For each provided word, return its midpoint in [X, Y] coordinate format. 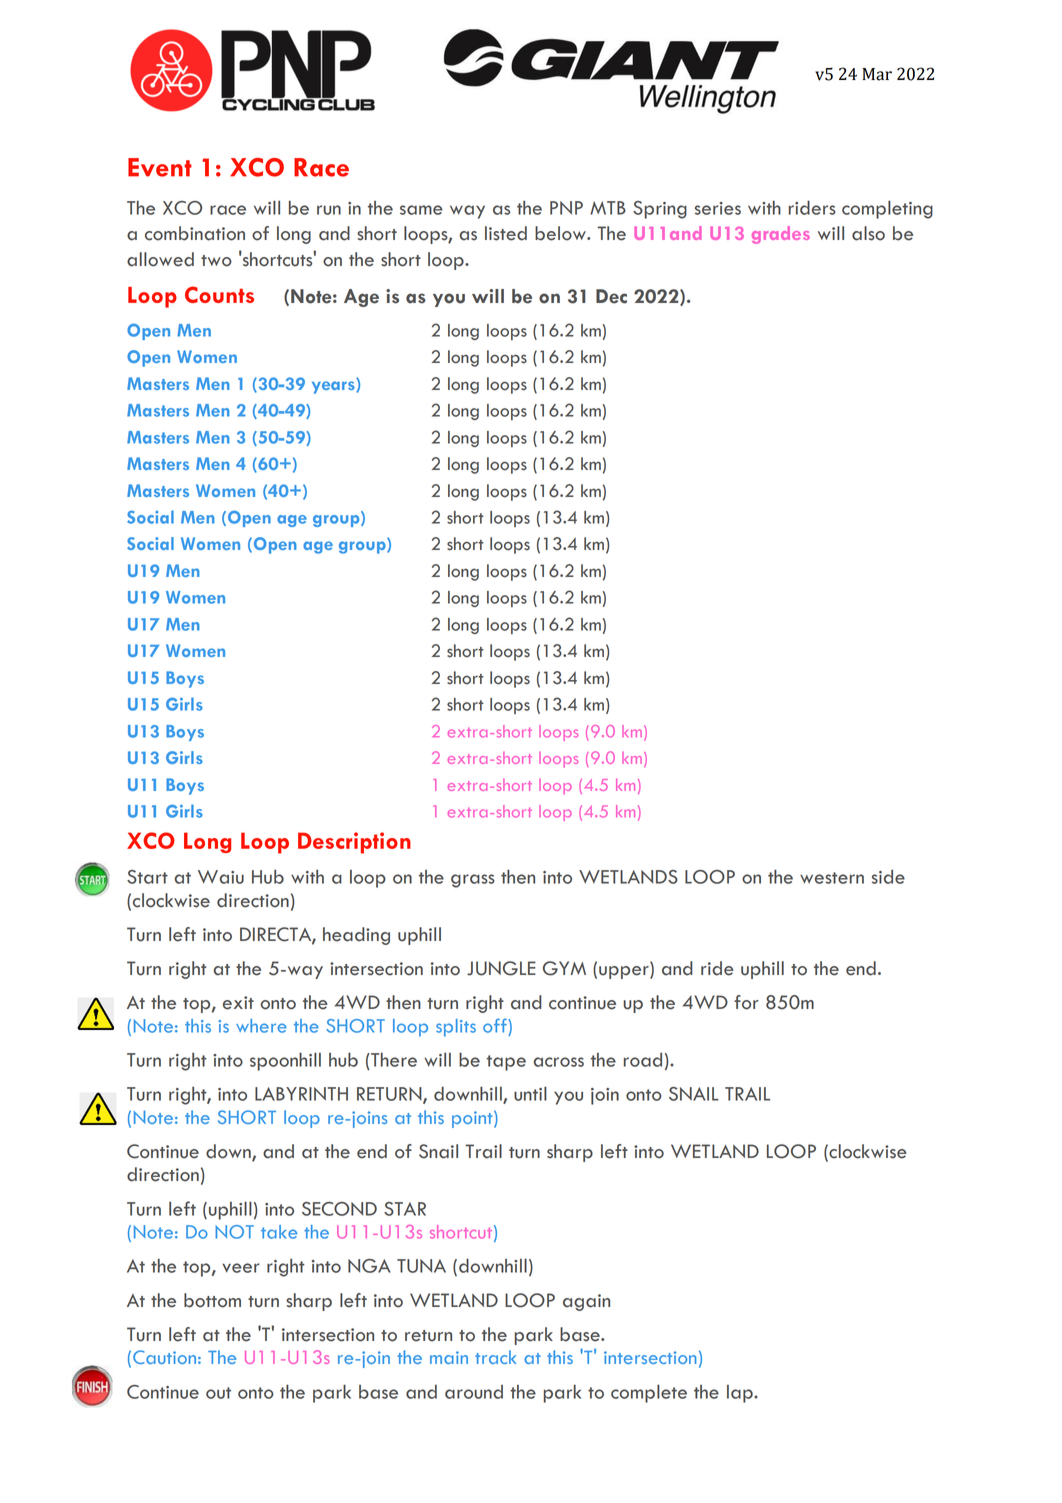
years [334, 387]
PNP [566, 208]
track [495, 1357]
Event [160, 167]
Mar [877, 74]
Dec [611, 296]
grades [781, 235]
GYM [564, 968]
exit [238, 1003]
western [832, 878]
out [218, 1393]
